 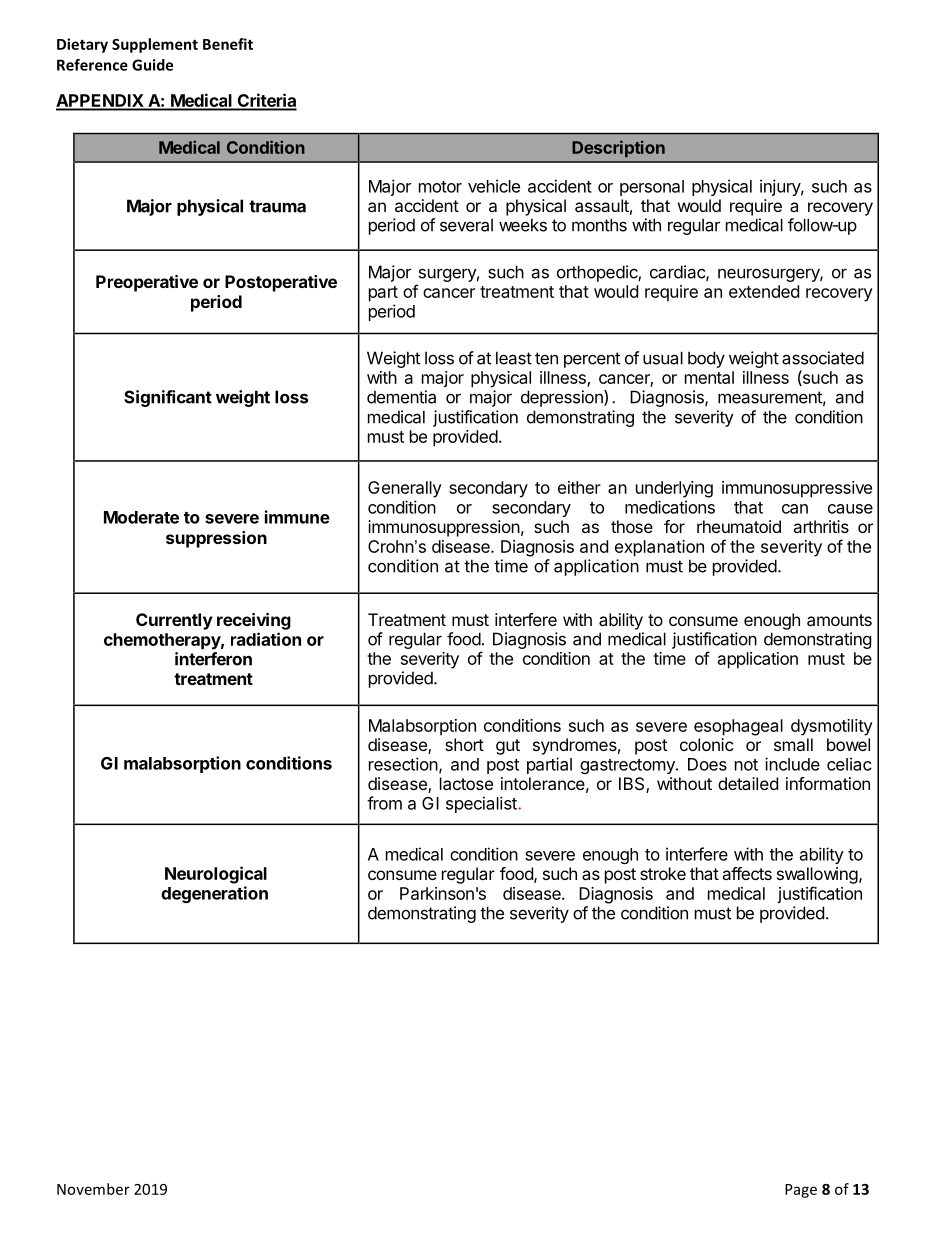 What do you see at coordinates (618, 148) in the image?
I see `Description` at bounding box center [618, 148].
